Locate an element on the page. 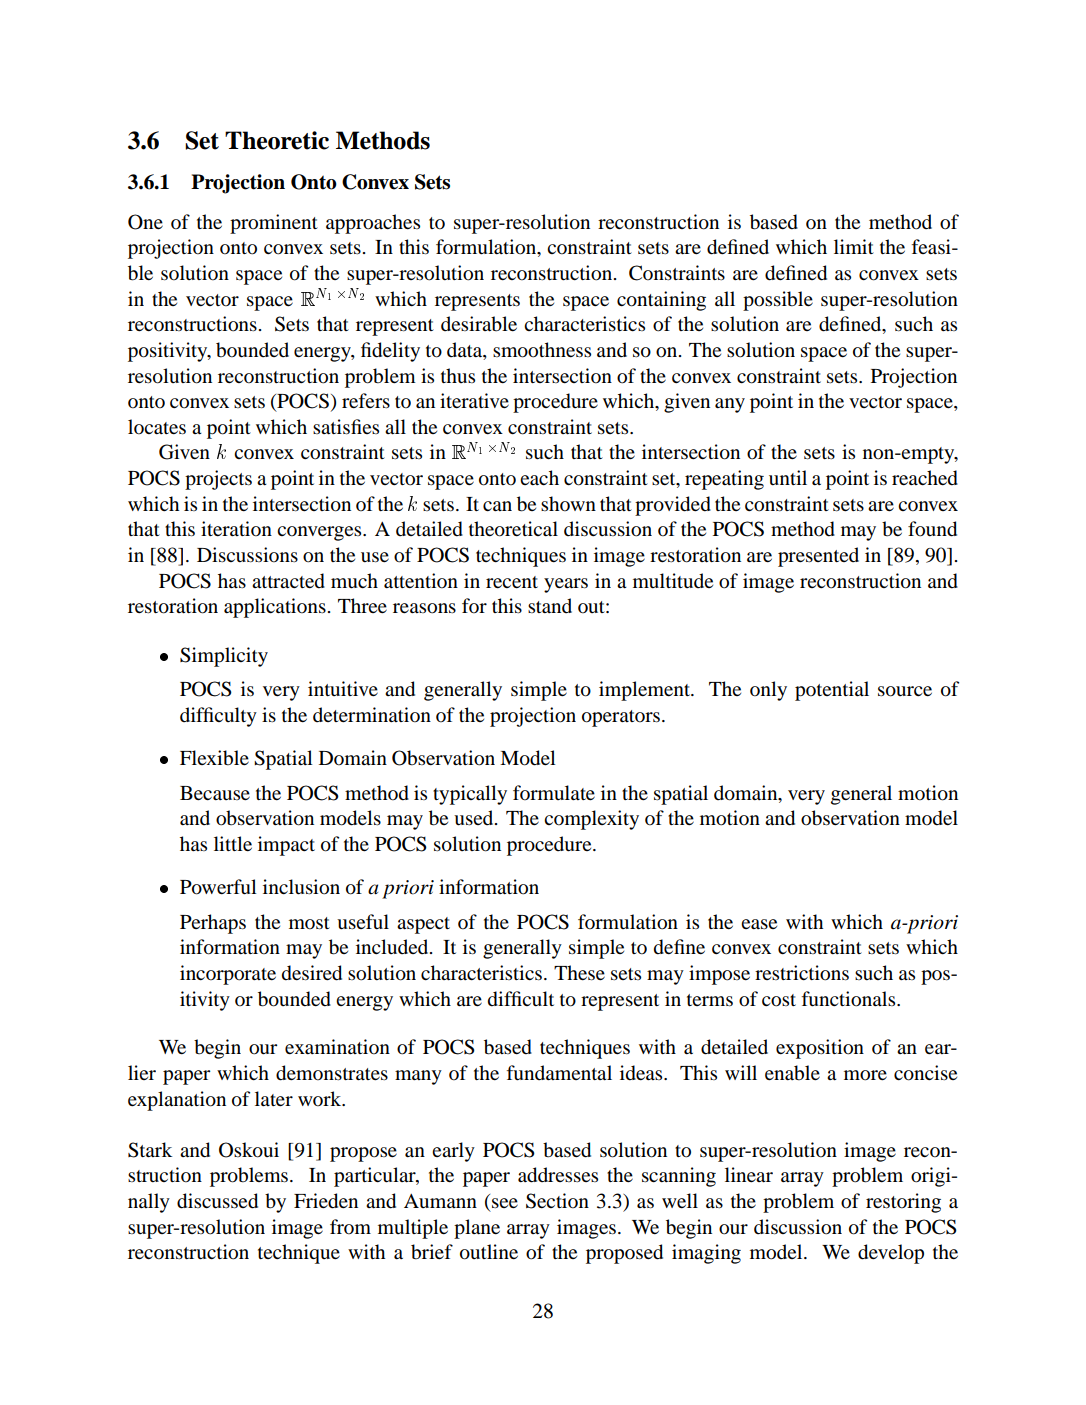  exposition is located at coordinates (820, 1049).
